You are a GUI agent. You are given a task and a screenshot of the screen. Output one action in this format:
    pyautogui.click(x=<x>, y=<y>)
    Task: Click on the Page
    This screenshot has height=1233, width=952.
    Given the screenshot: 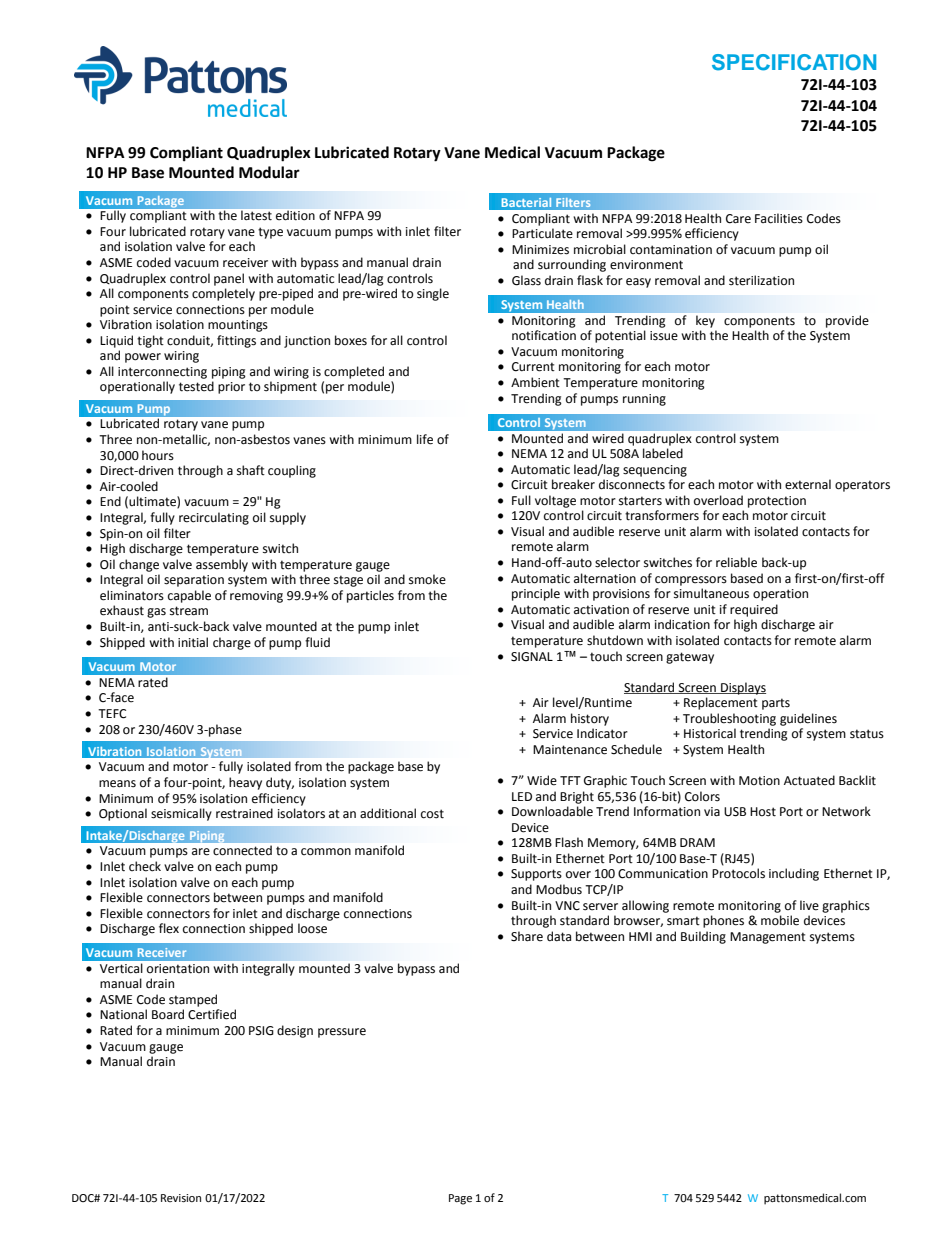 What is the action you would take?
    pyautogui.click(x=460, y=1199)
